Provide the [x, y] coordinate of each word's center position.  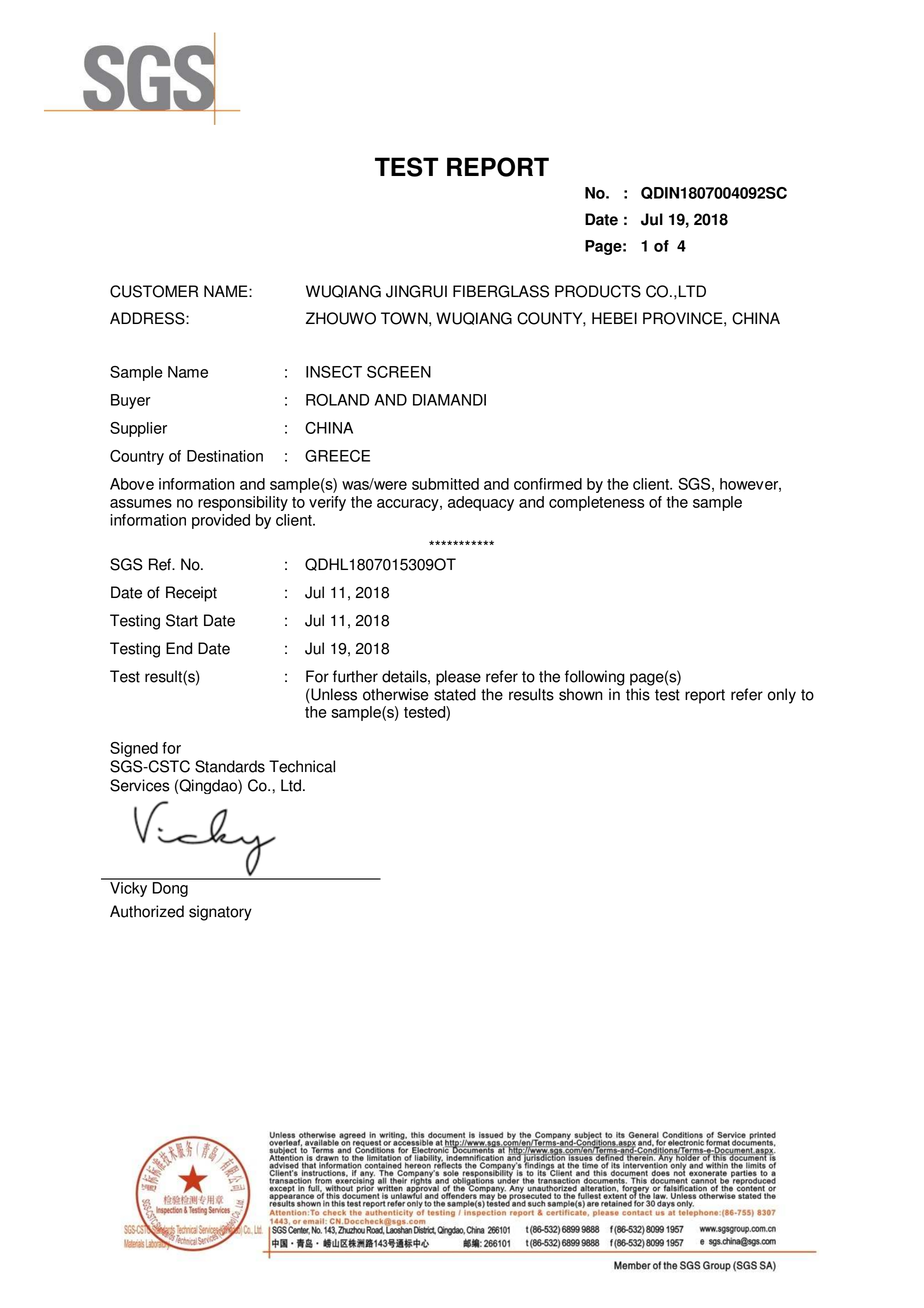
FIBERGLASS [501, 291]
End [179, 648]
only [782, 696]
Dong [170, 888]
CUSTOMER [154, 291]
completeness [597, 503]
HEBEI [614, 318]
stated [455, 694]
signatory [220, 913]
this [638, 694]
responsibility [243, 503]
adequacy [481, 503]
